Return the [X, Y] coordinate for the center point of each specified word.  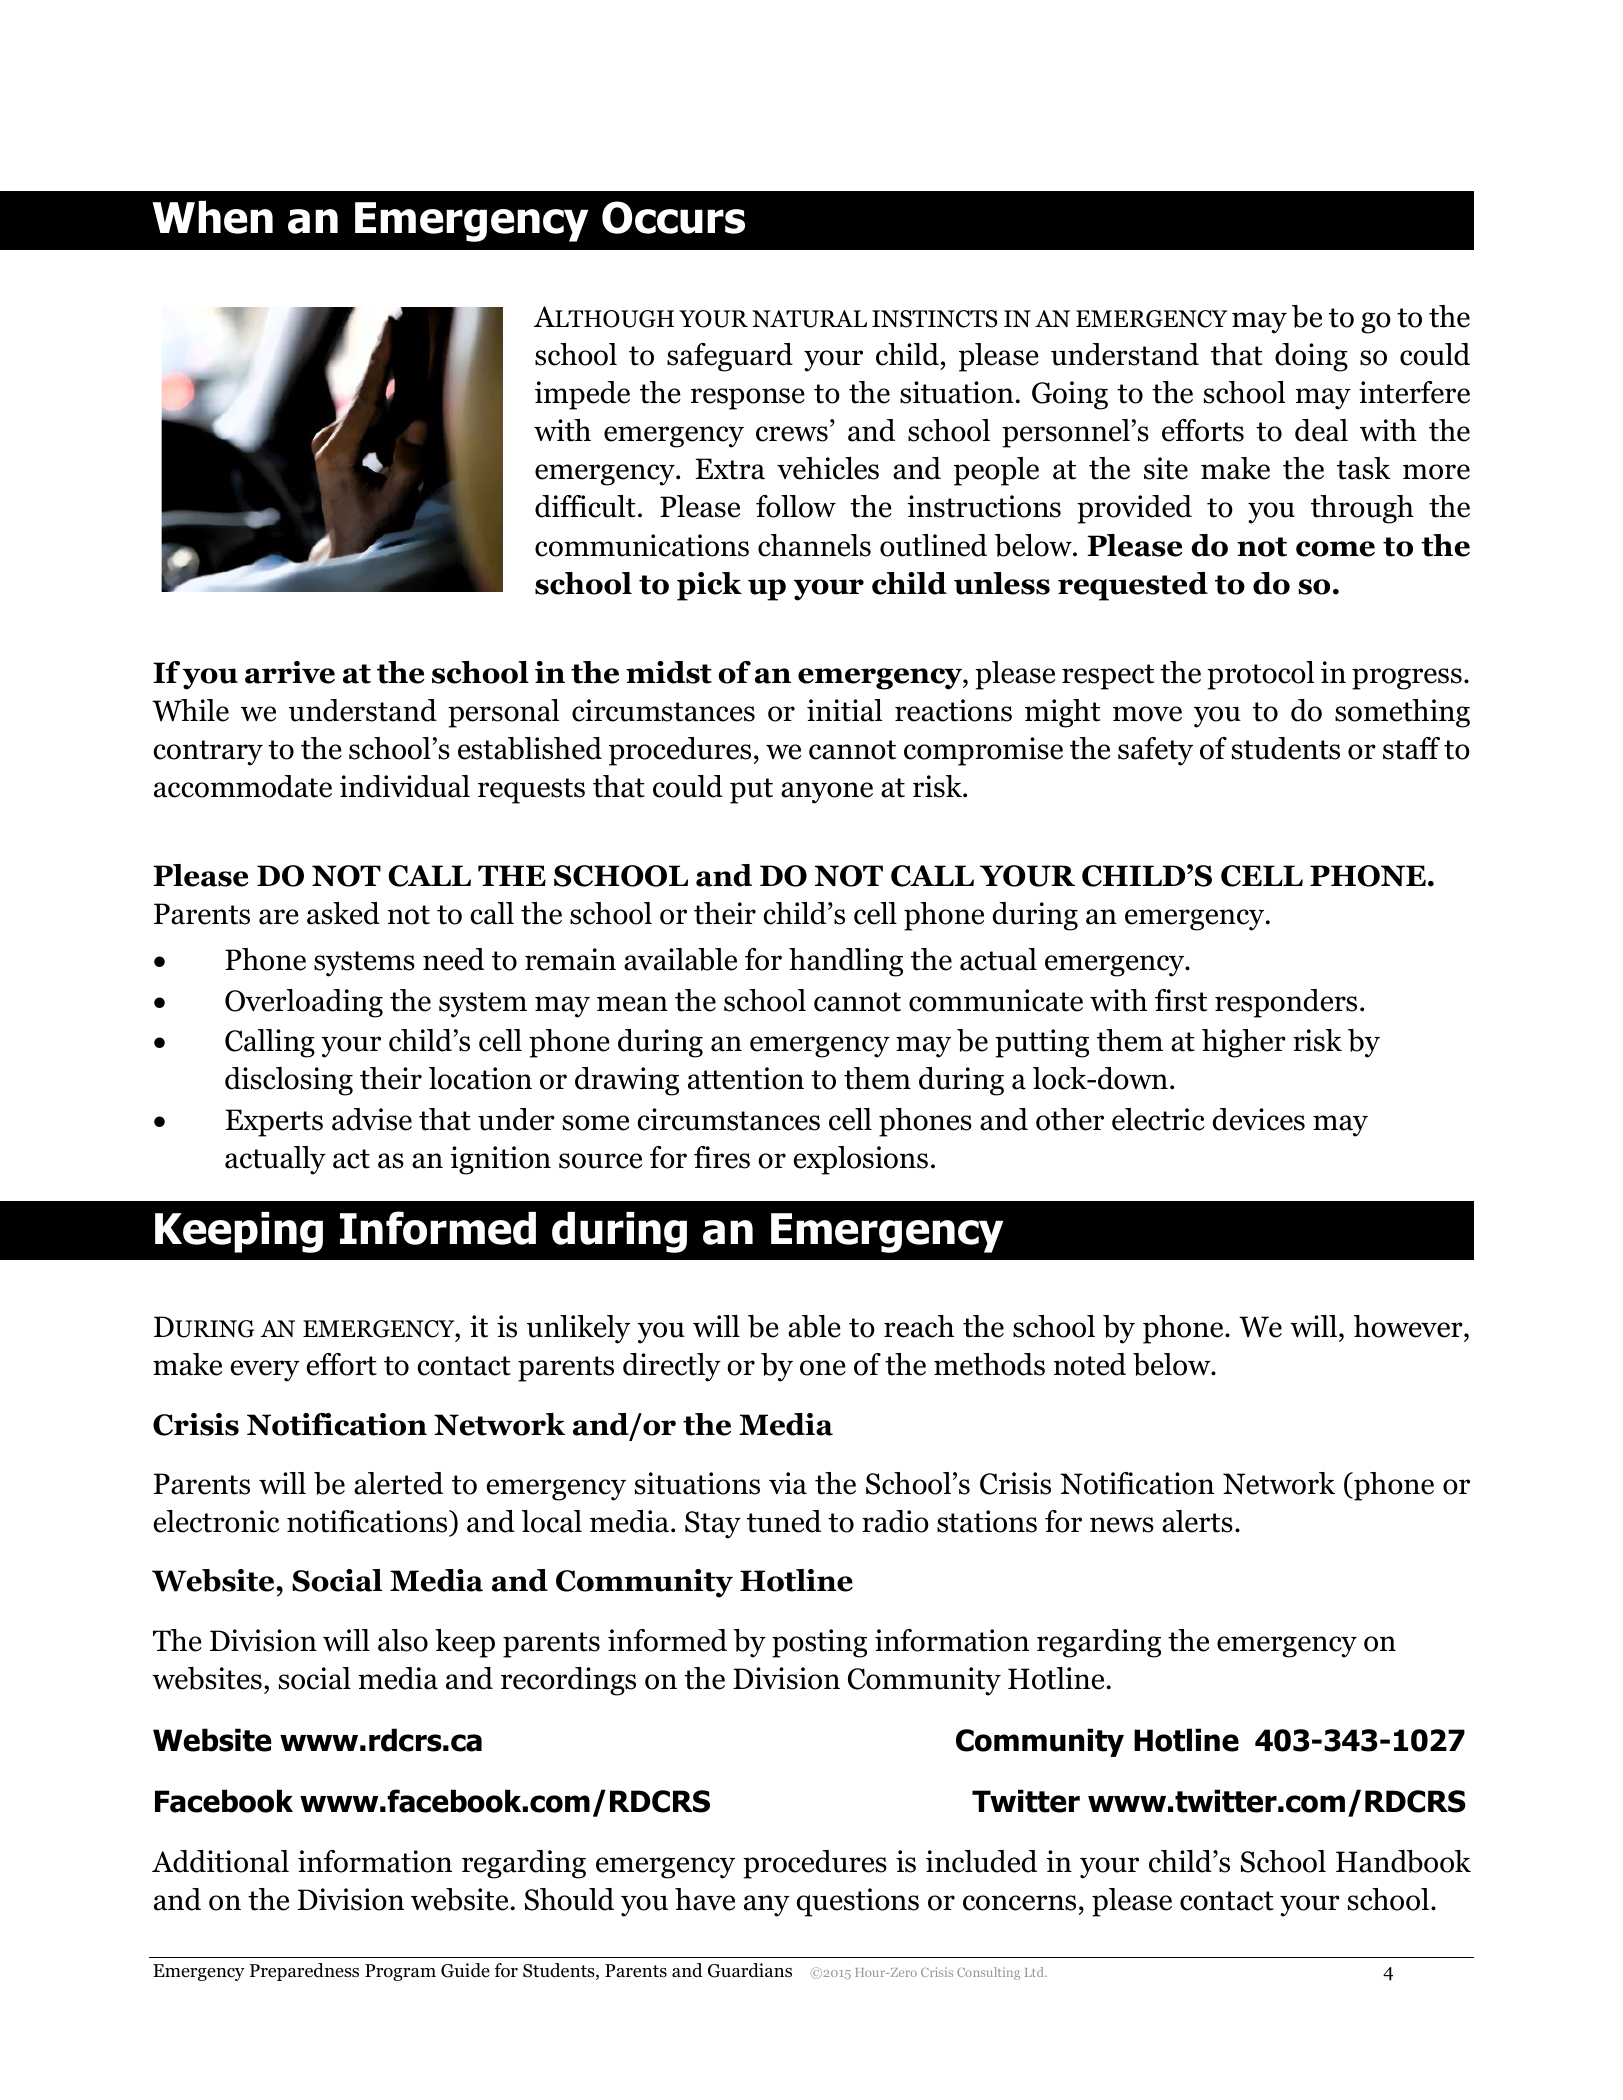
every [265, 1371]
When [212, 217]
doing [1311, 357]
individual [405, 786]
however [1409, 1328]
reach [919, 1326]
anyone [827, 793]
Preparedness [304, 1972]
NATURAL [809, 319]
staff [1411, 748]
